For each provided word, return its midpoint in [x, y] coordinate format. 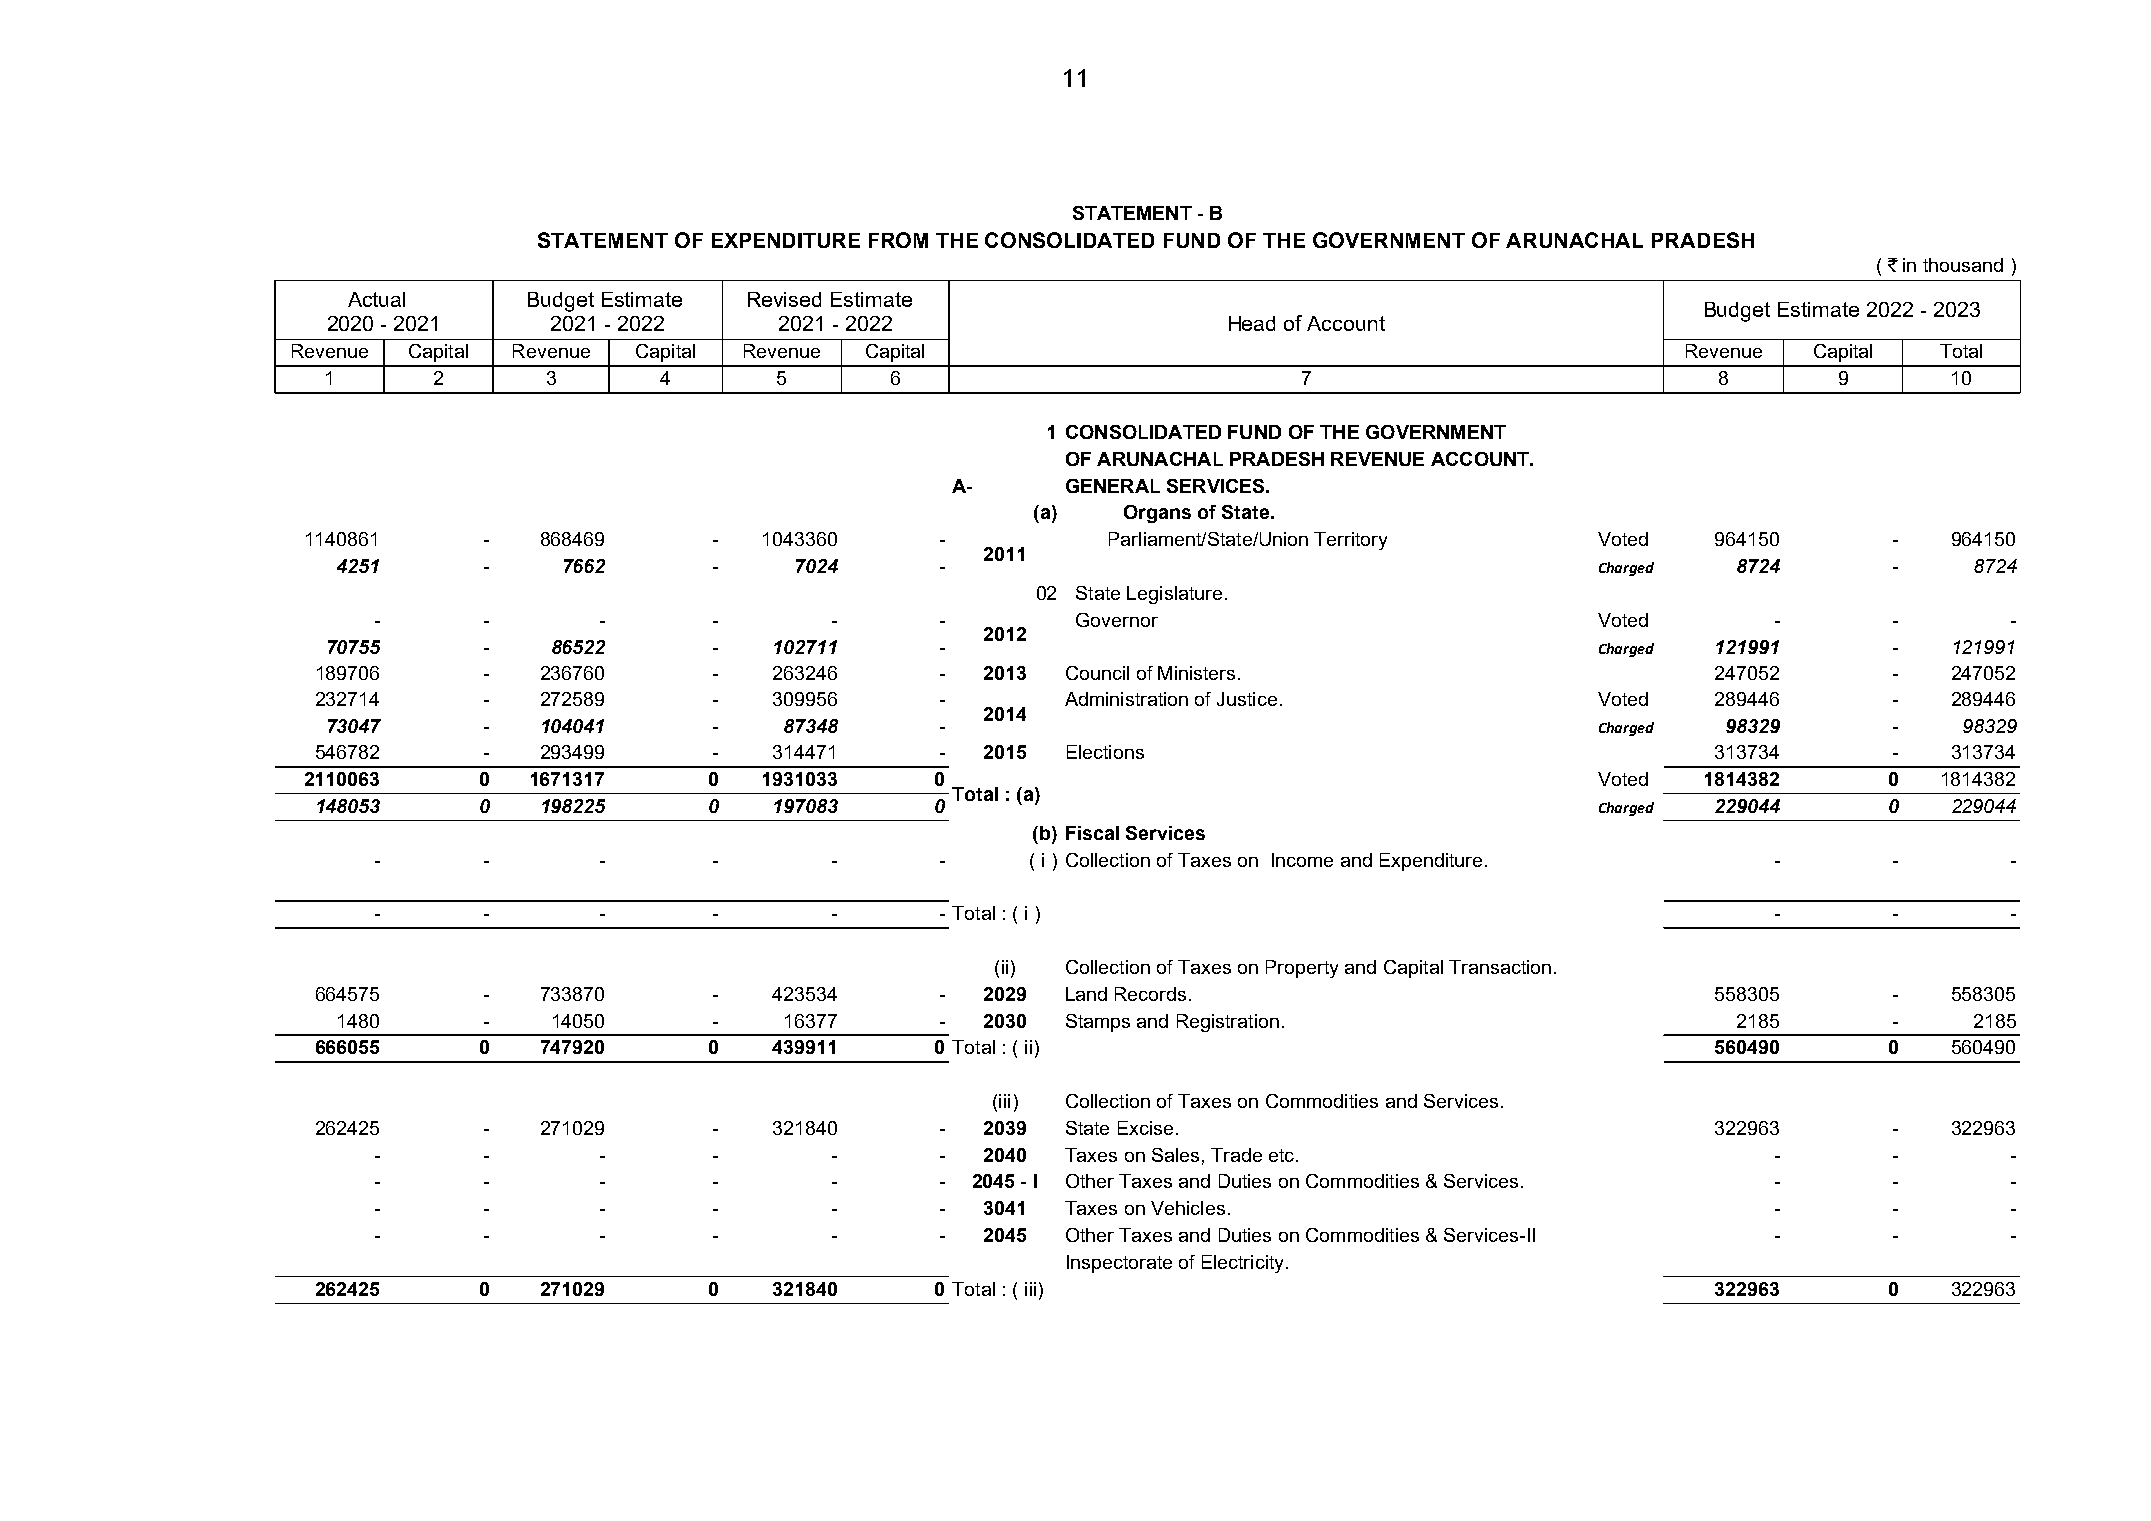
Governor [1117, 620]
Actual [376, 299]
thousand [1963, 265]
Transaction [1500, 967]
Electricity [1242, 1264]
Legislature [1174, 595]
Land [1086, 994]
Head [1252, 323]
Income [1302, 860]
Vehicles [1188, 1208]
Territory [1350, 541]
